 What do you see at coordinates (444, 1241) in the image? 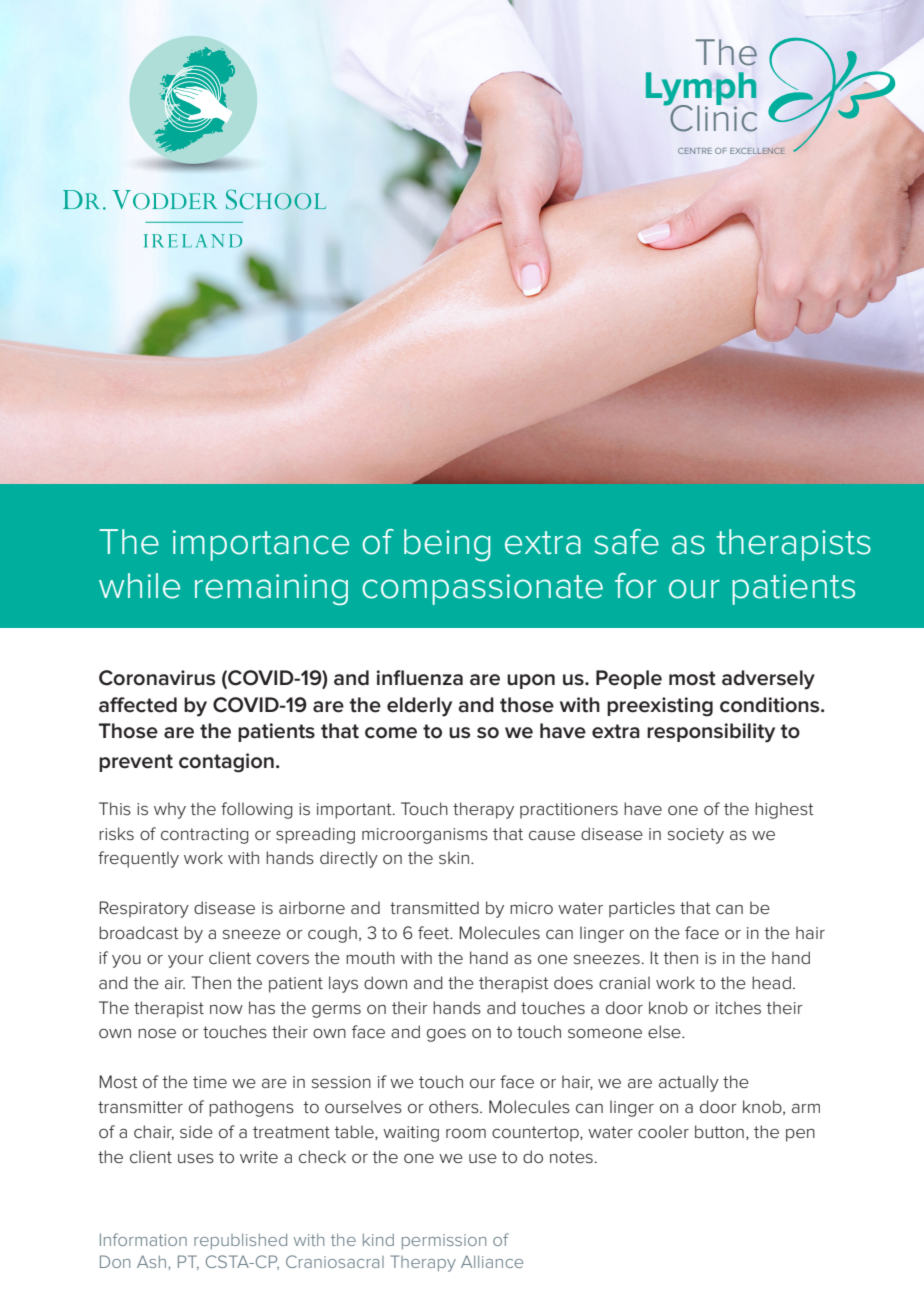
I see `permission` at bounding box center [444, 1241].
